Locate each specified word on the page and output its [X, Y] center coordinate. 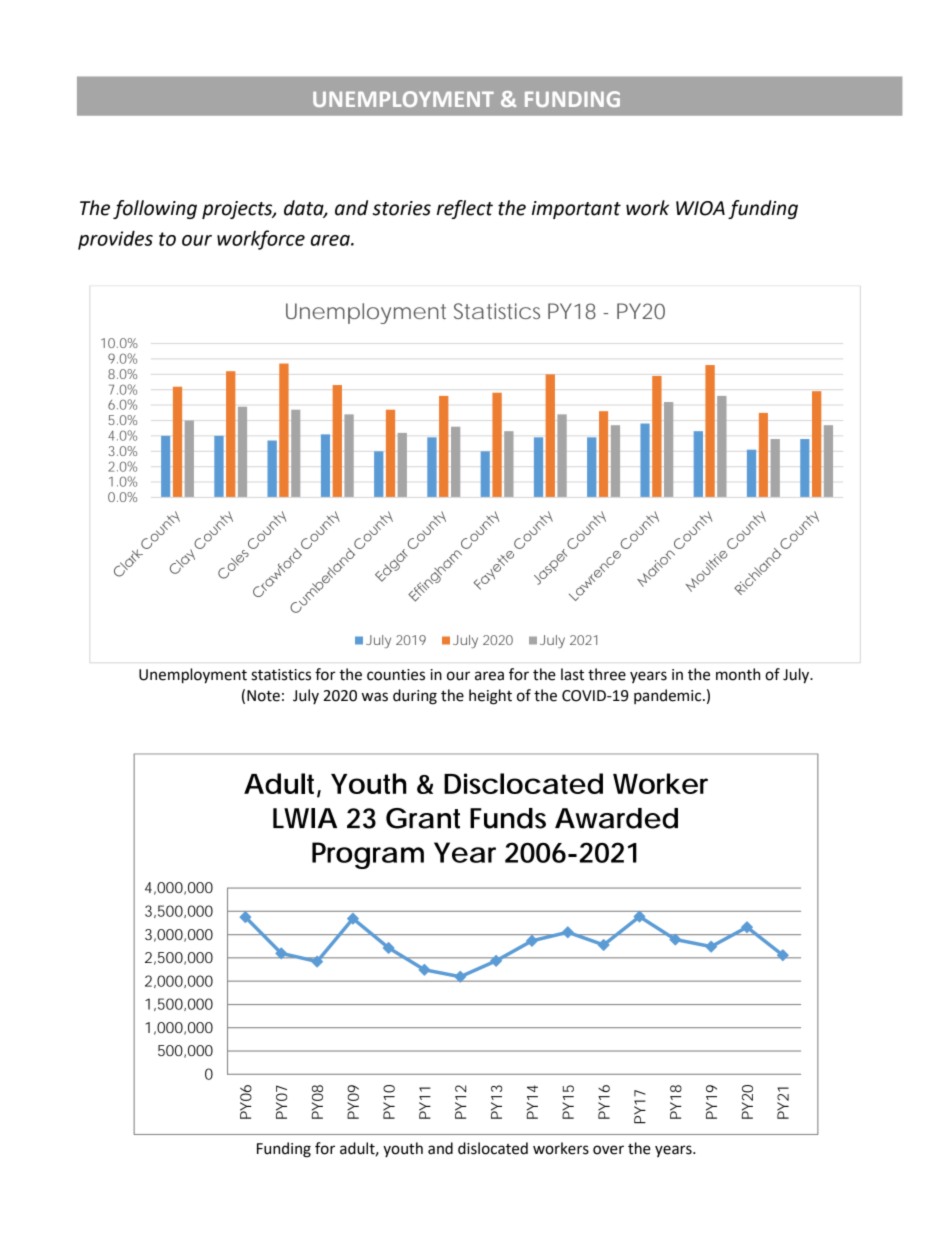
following [155, 209]
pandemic [669, 696]
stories [402, 208]
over [608, 1150]
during [415, 697]
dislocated [493, 1148]
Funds [508, 818]
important [576, 210]
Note [263, 696]
